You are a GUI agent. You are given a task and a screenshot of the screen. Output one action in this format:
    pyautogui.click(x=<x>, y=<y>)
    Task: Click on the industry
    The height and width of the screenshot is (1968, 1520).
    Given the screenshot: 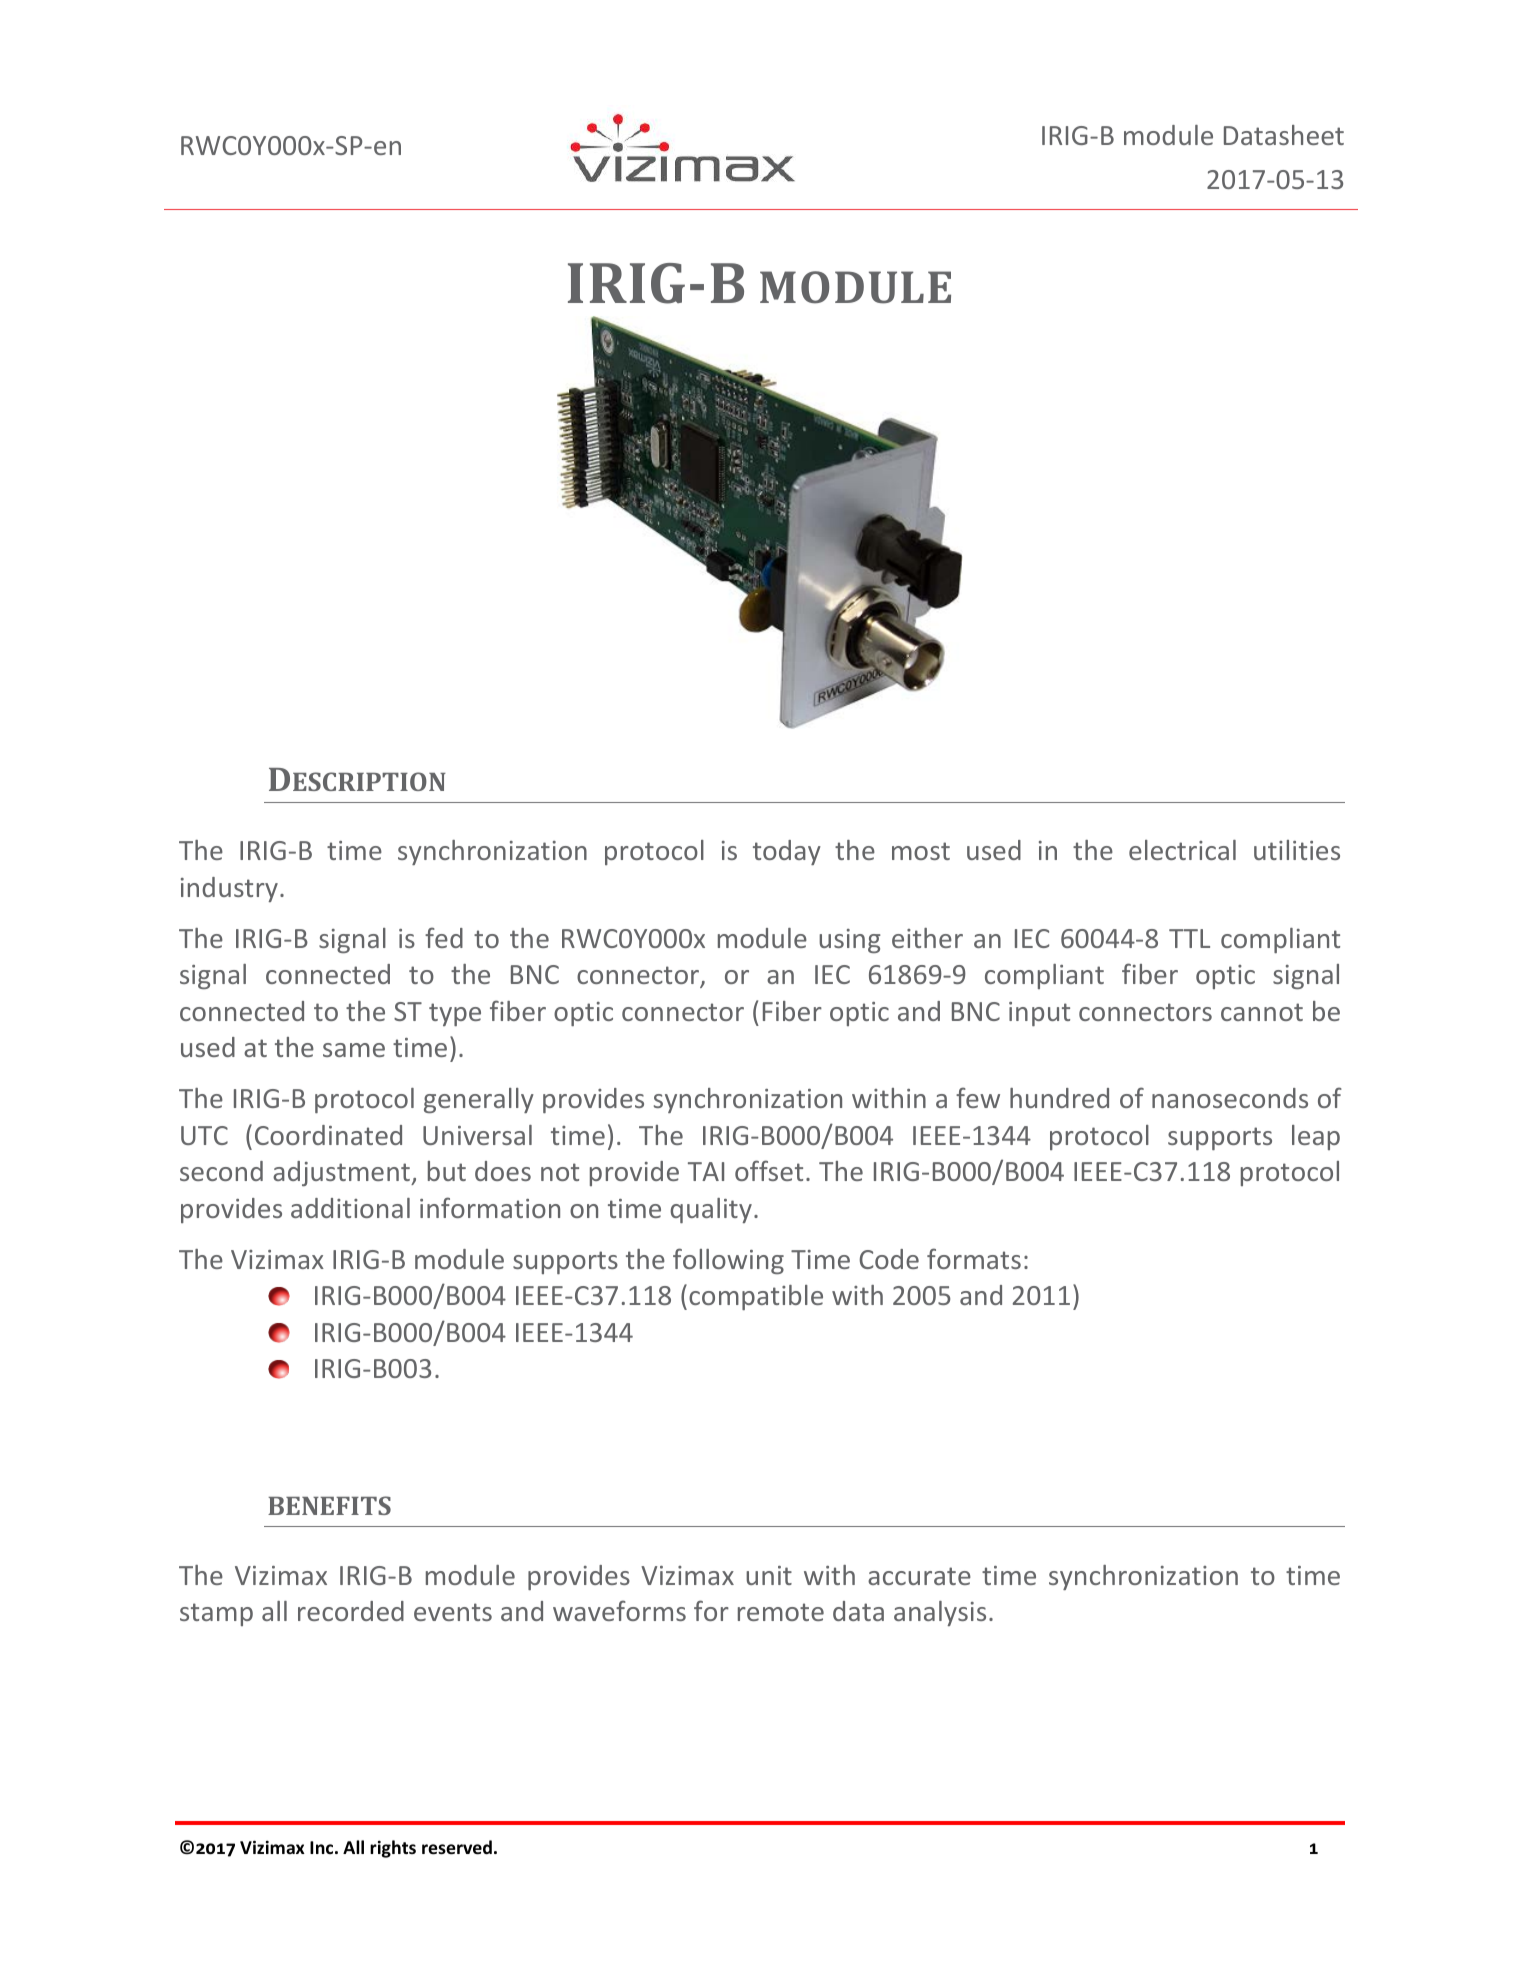 What is the action you would take?
    pyautogui.click(x=229, y=889)
